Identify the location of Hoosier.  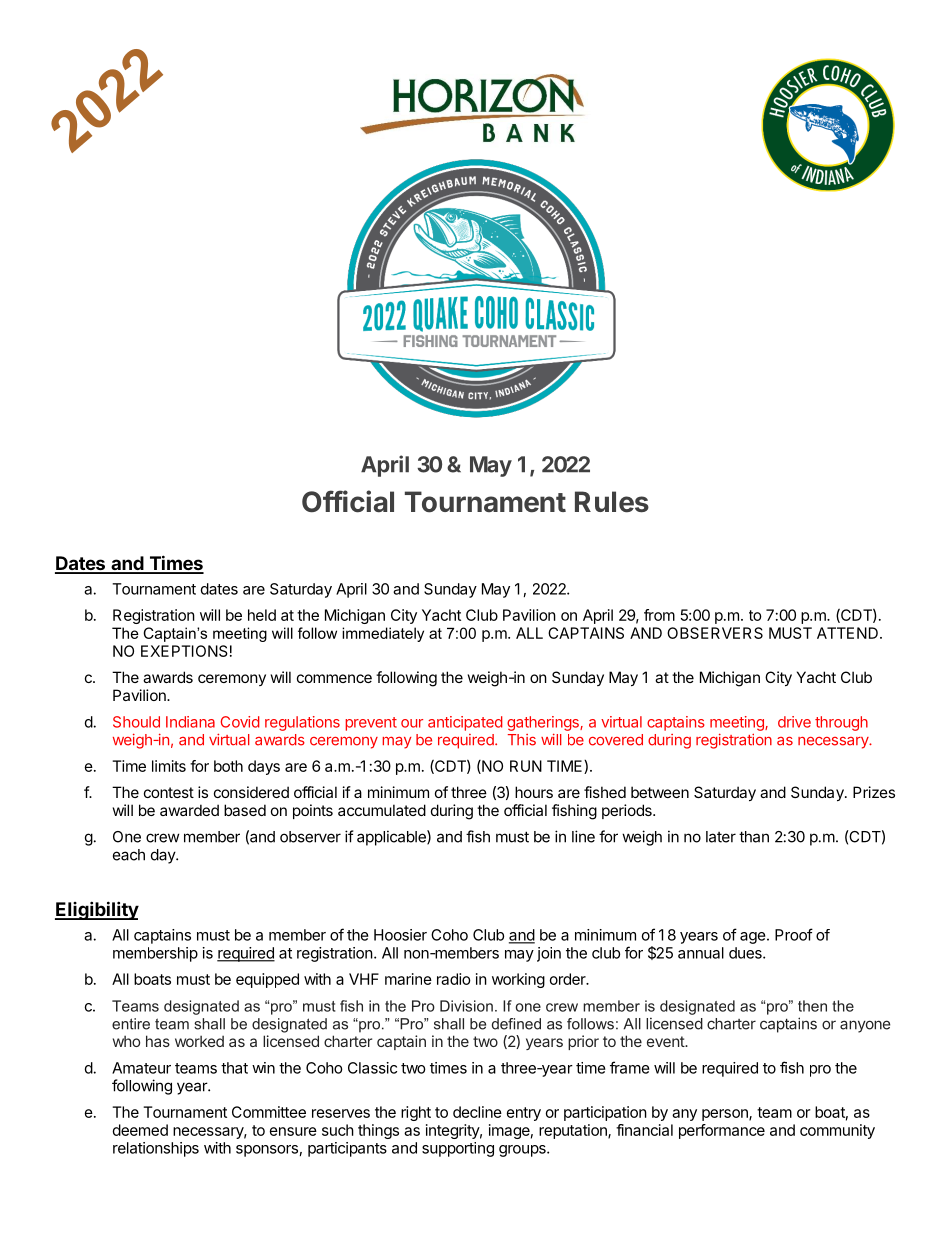
(400, 935).
